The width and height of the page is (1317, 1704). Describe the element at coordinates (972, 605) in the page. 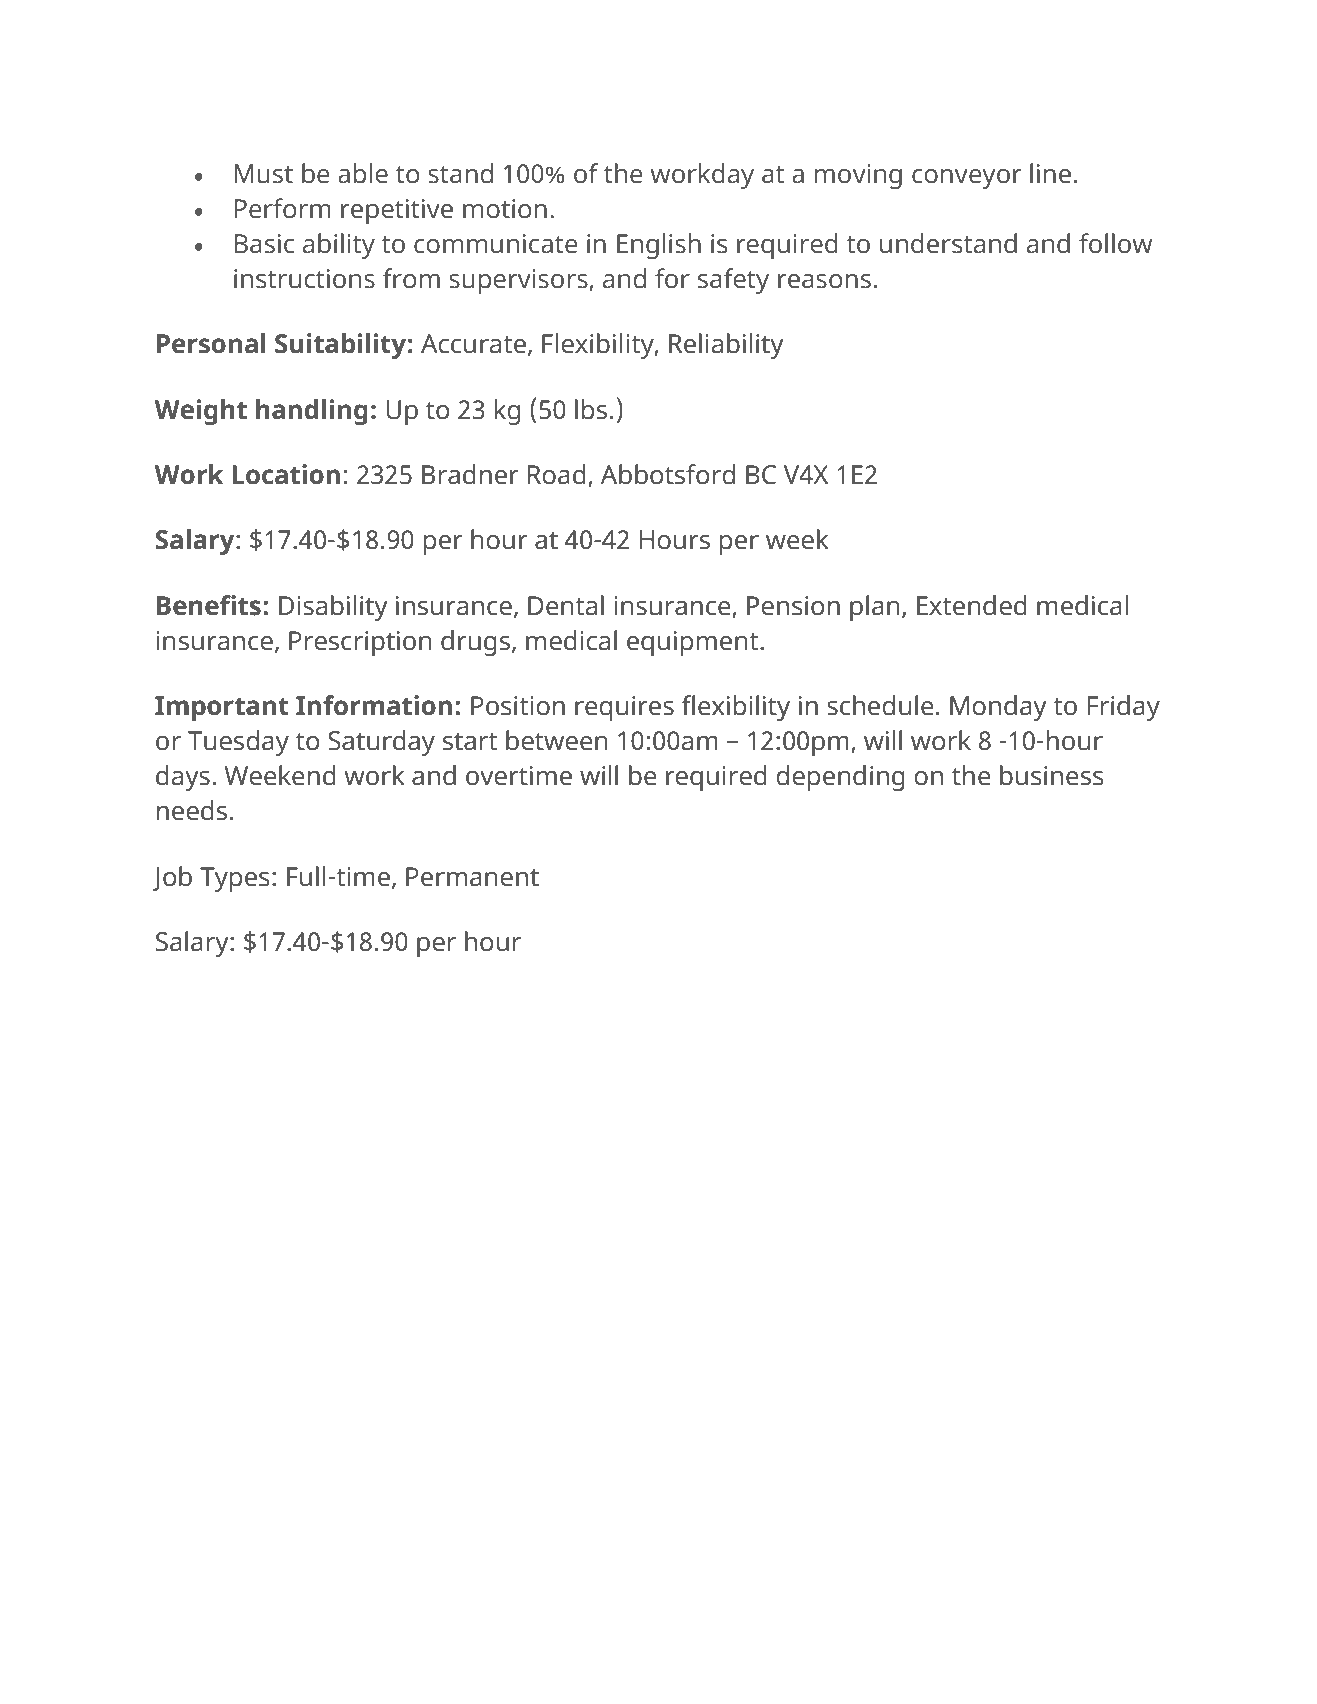

I see `Extended` at that location.
